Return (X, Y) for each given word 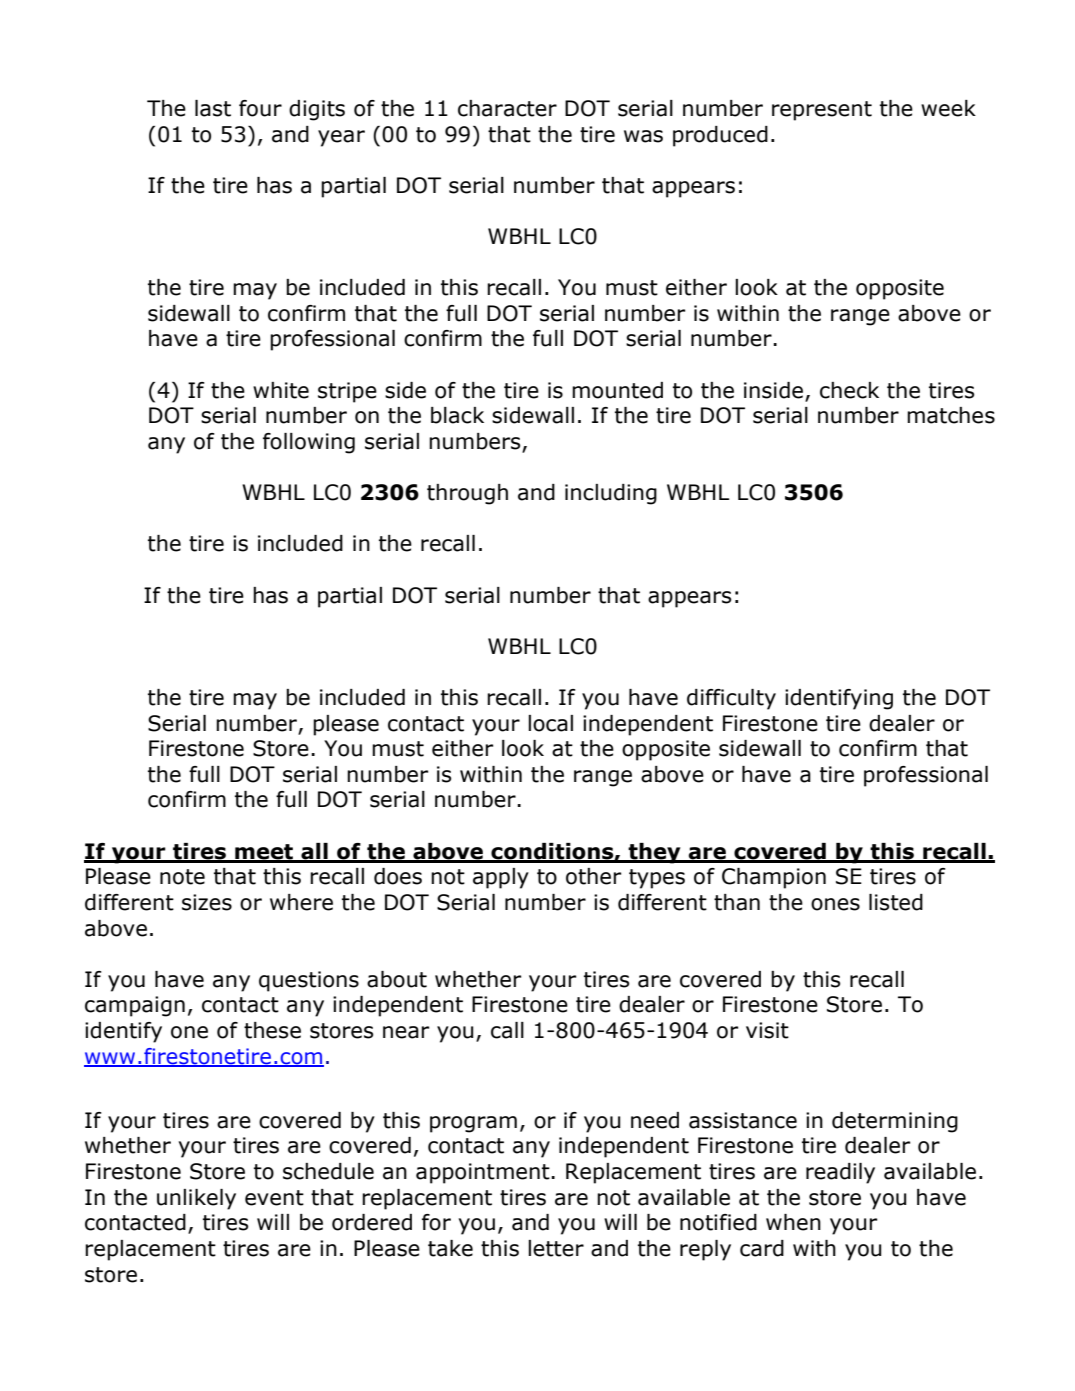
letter (556, 1248)
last (213, 108)
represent (822, 111)
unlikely (196, 1199)
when (793, 1222)
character (507, 108)
